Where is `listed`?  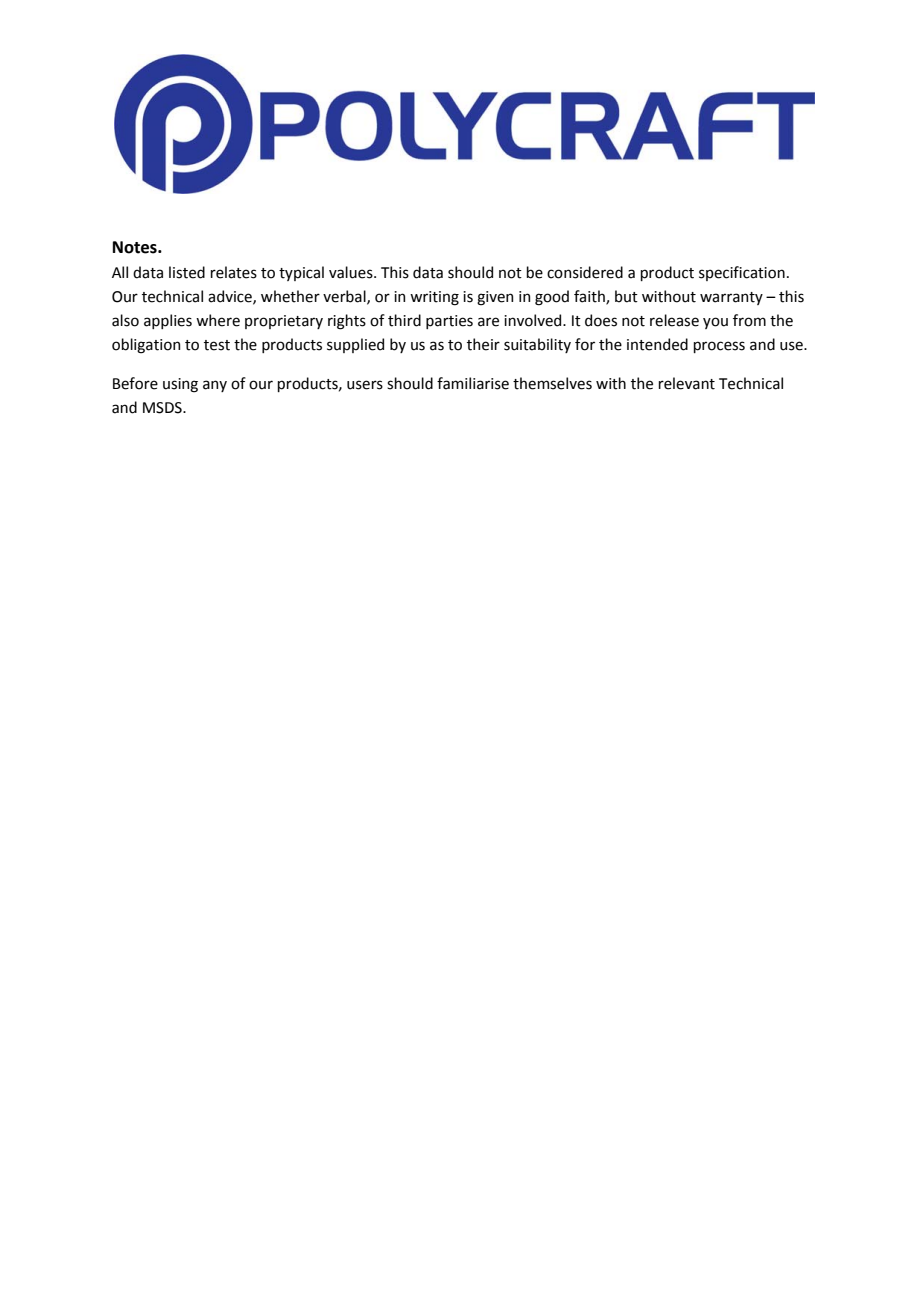
listed is located at coordinates (187, 272).
